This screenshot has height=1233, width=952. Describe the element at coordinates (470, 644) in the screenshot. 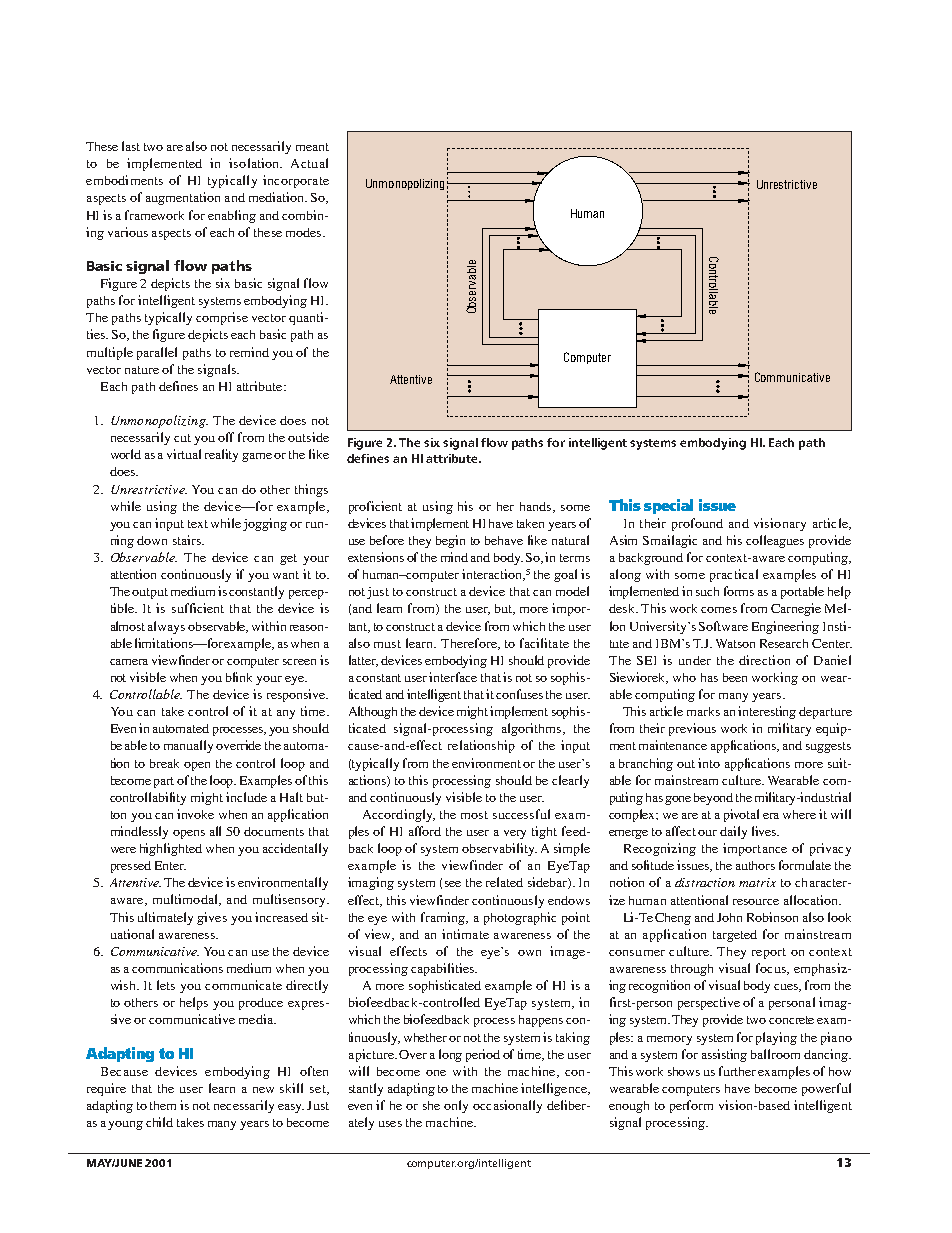

I see `Therefore` at that location.
